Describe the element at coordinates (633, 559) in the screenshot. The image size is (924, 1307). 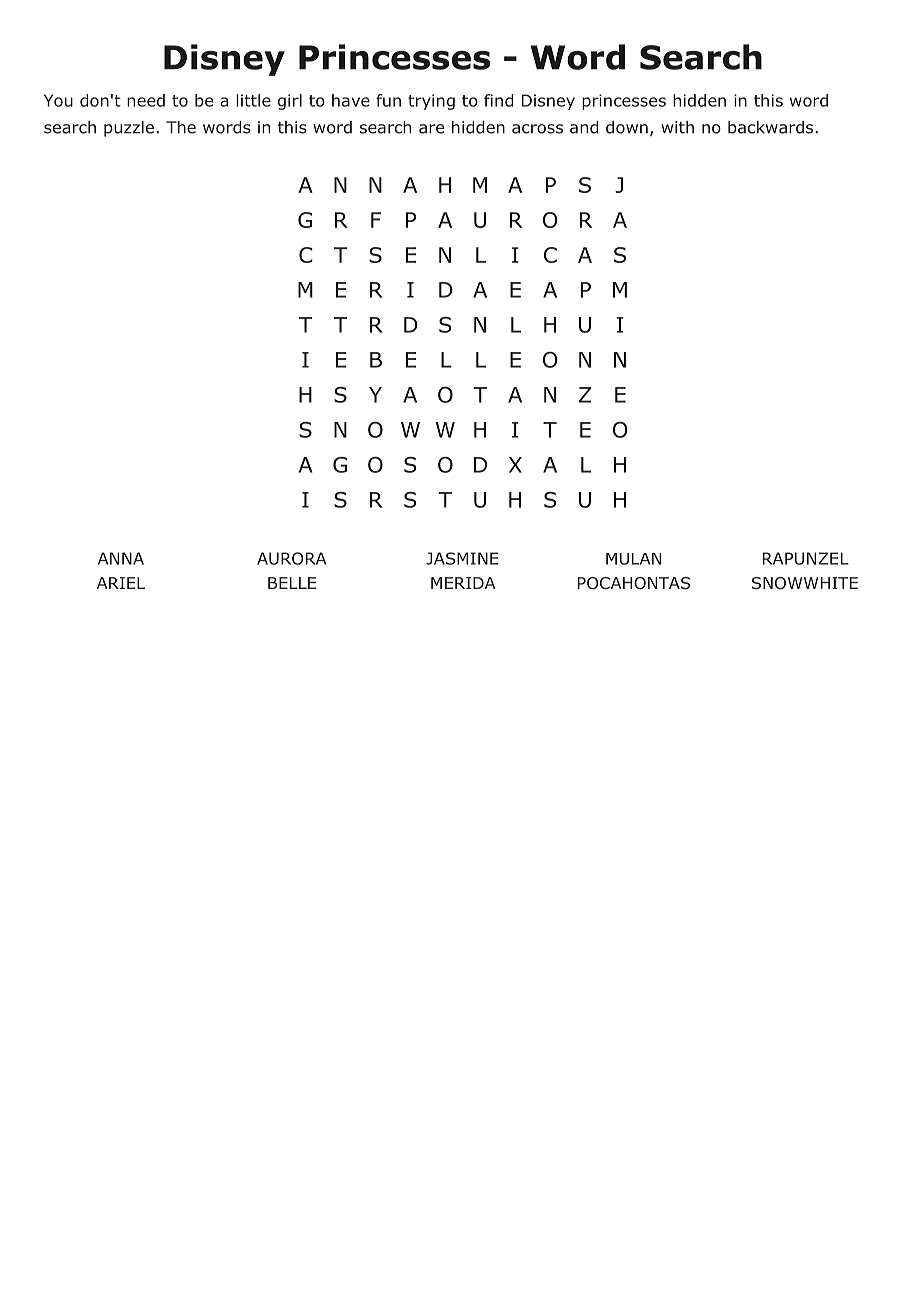
I see `MULAN` at that location.
